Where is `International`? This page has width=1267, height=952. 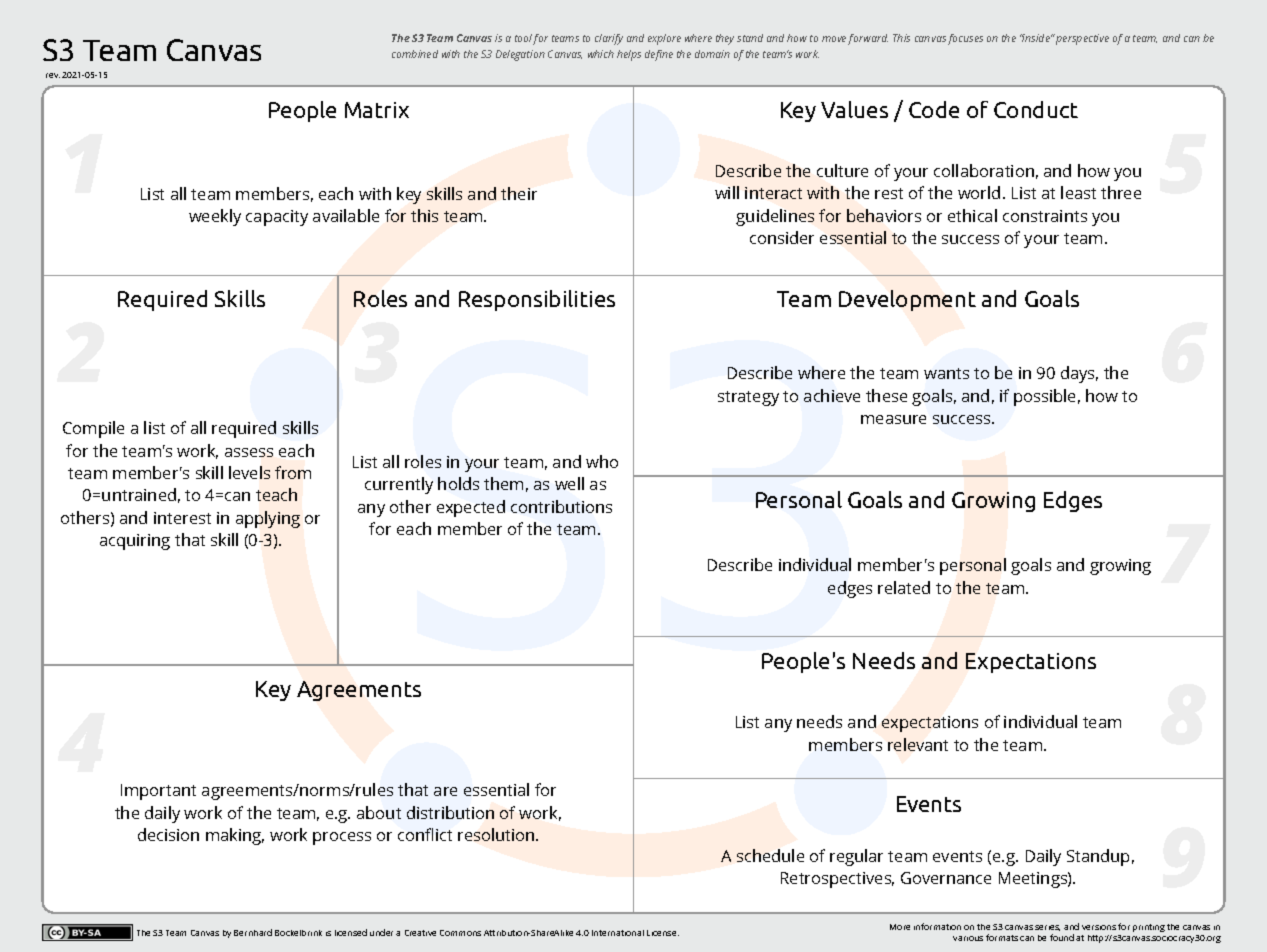
International is located at coordinates (618, 933).
